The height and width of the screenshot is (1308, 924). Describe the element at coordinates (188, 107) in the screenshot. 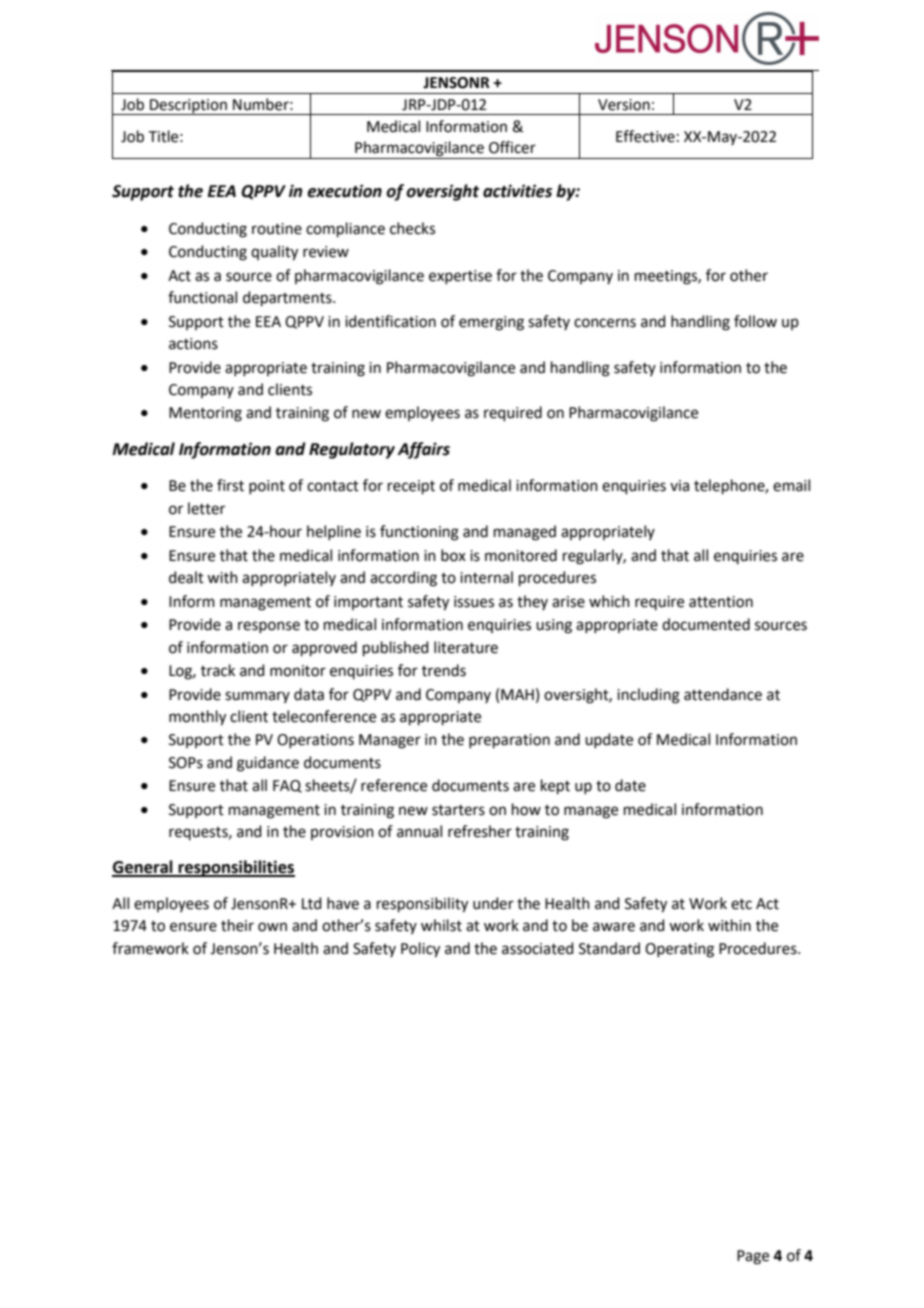

I see `Description` at that location.
